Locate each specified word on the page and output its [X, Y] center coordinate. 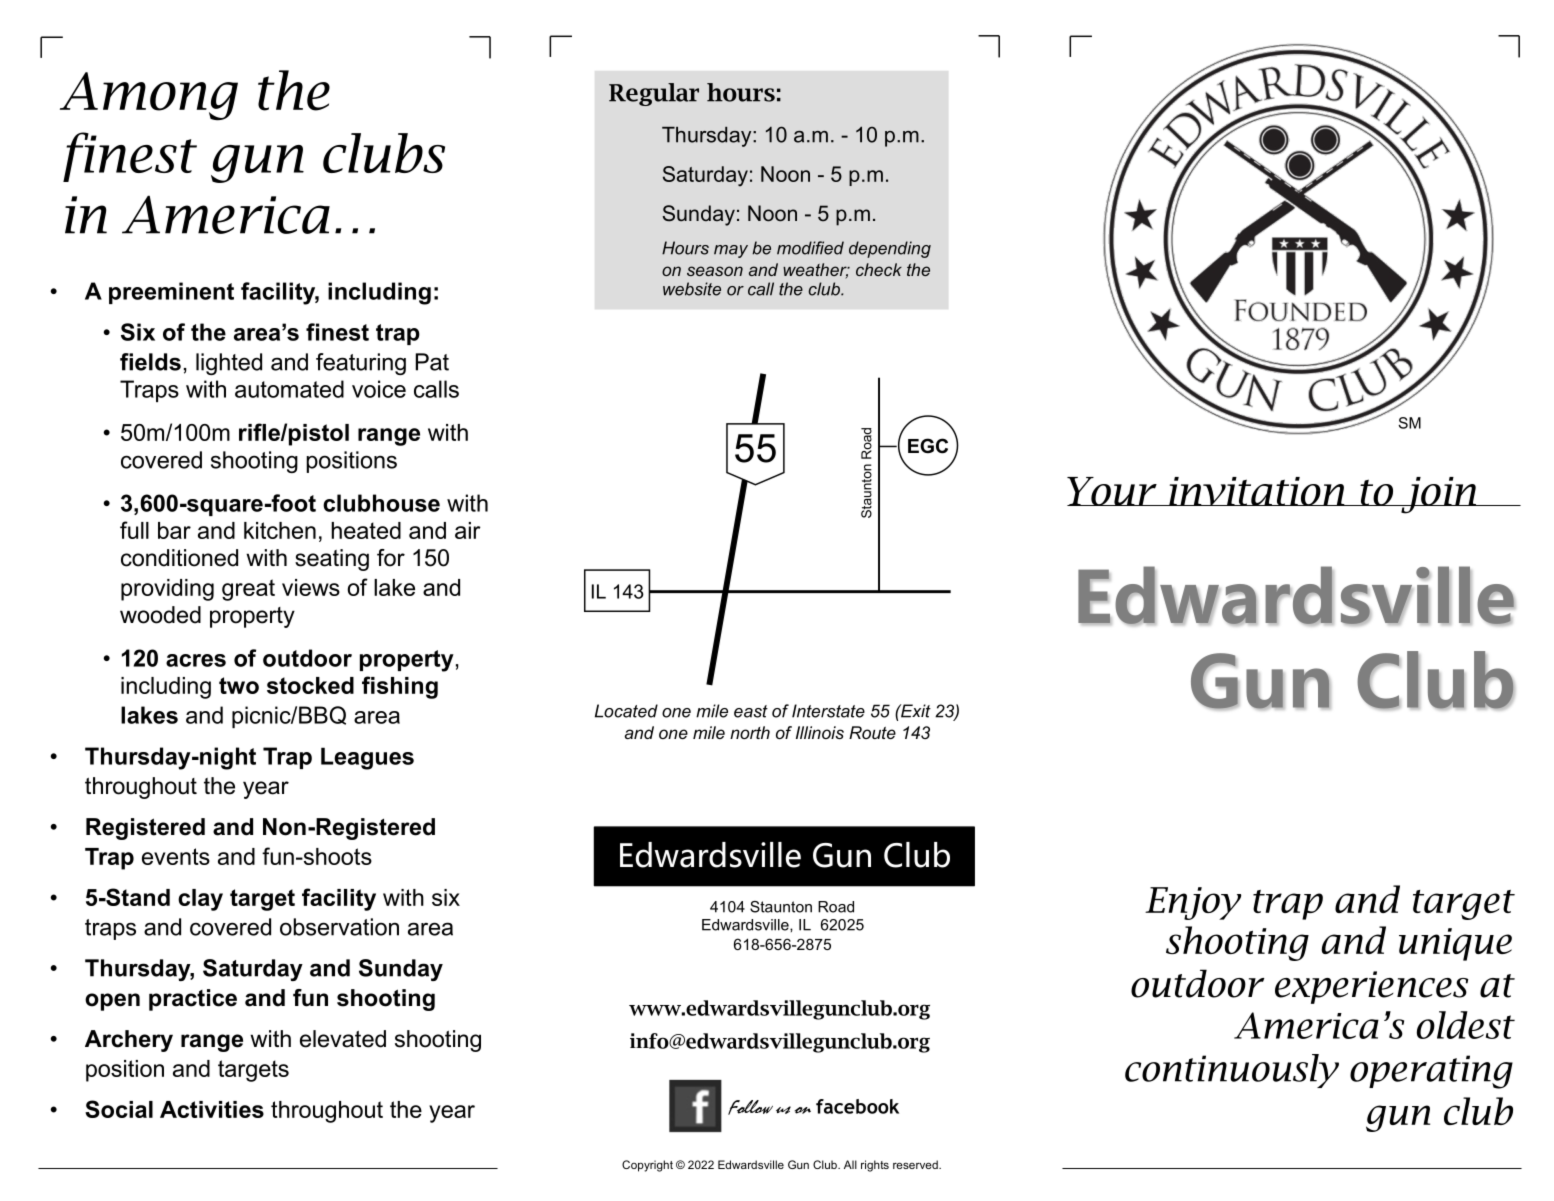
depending [890, 249]
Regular [654, 94]
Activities [212, 1109]
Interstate [828, 711]
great [248, 590]
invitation [1257, 491]
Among [149, 96]
